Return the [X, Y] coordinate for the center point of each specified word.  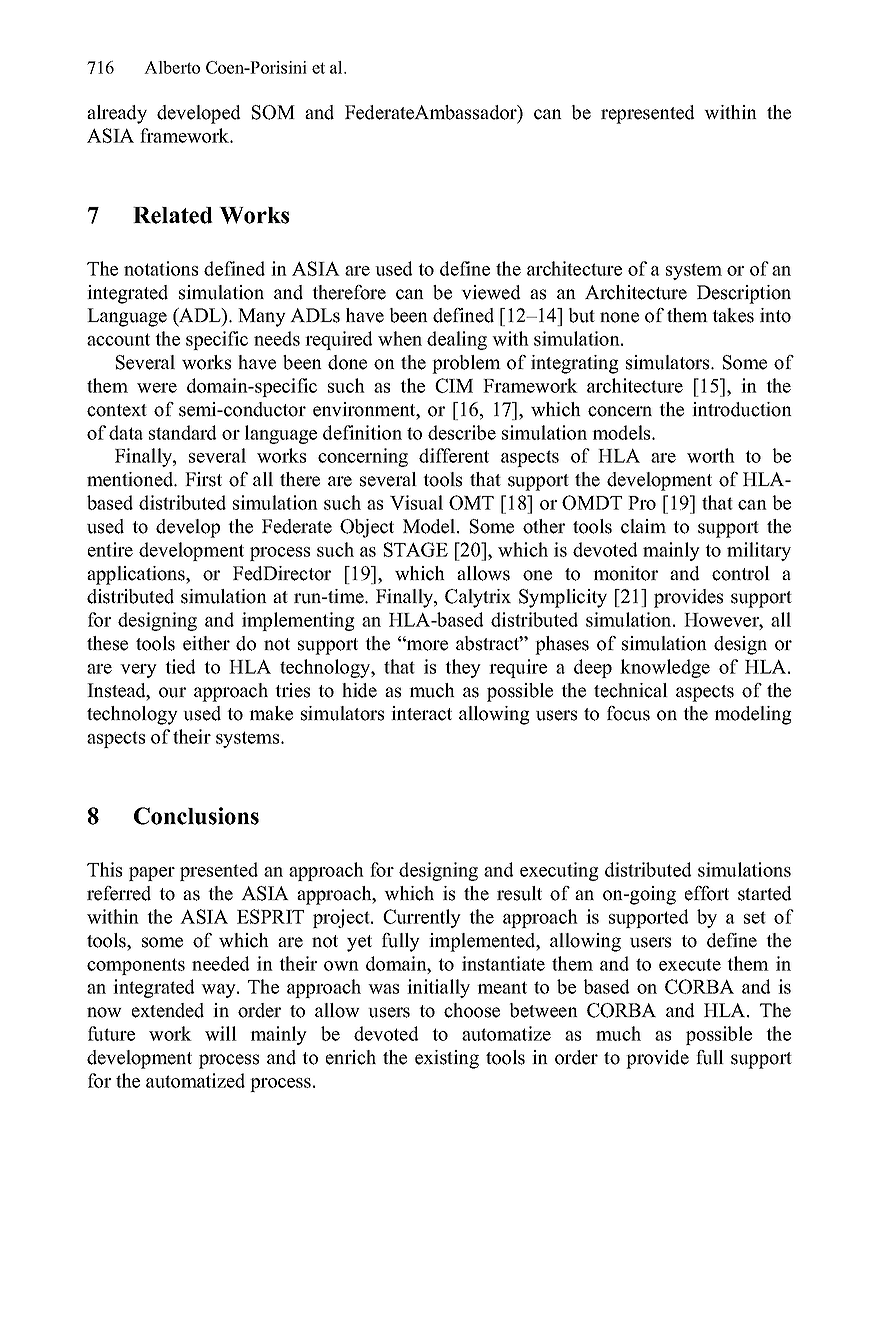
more [426, 645]
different [454, 455]
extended [168, 1010]
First [203, 479]
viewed [491, 292]
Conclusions [196, 816]
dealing [457, 340]
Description [744, 294]
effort [707, 893]
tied [180, 666]
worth [711, 455]
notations [161, 268]
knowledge [665, 668]
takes [733, 315]
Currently [422, 918]
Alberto [172, 67]
